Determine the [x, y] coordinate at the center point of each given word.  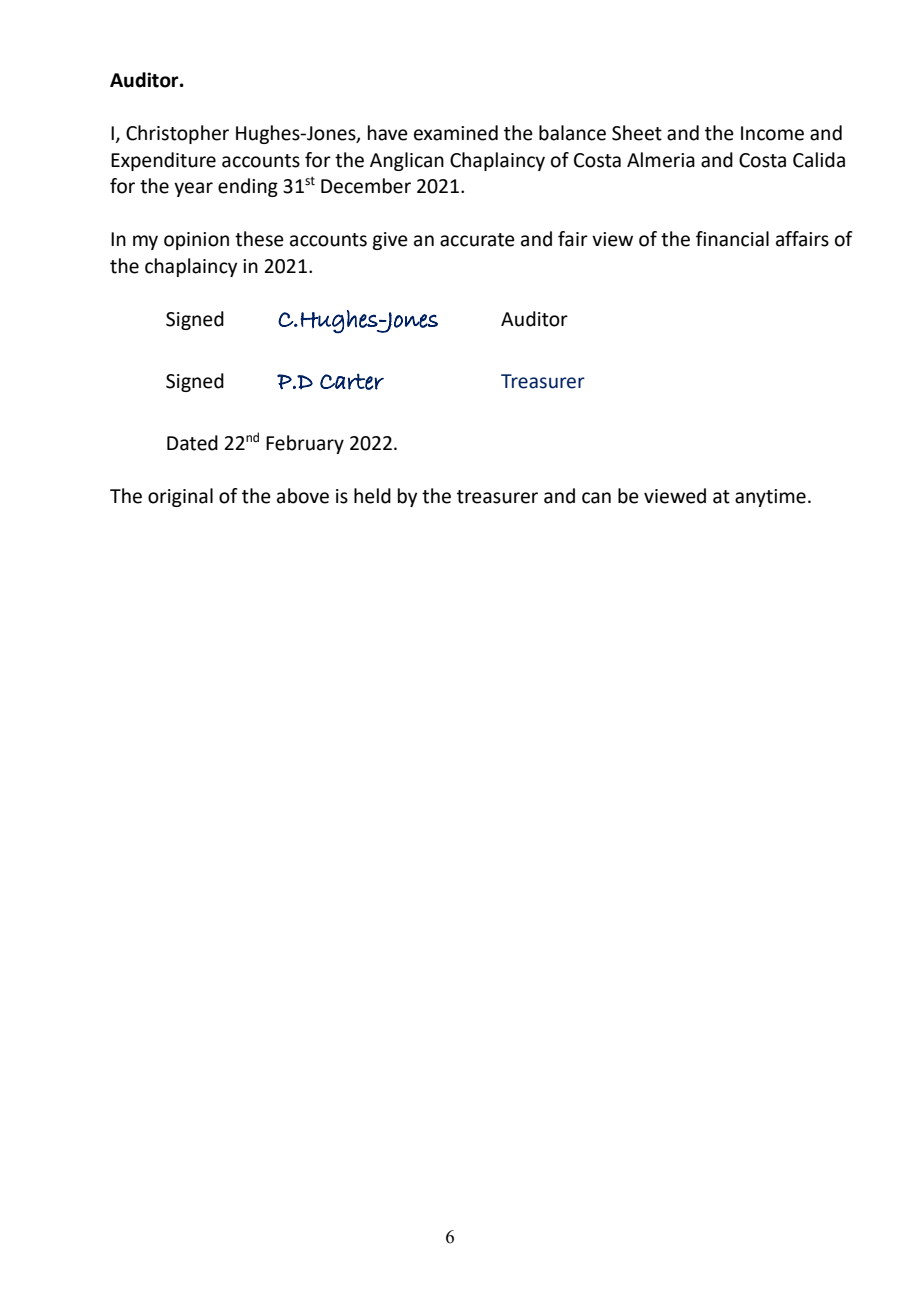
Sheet [637, 133]
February [305, 444]
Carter [352, 381]
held [372, 496]
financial [732, 239]
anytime [770, 498]
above [303, 496]
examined [456, 133]
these [259, 239]
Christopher [177, 134]
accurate [477, 240]
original [180, 497]
